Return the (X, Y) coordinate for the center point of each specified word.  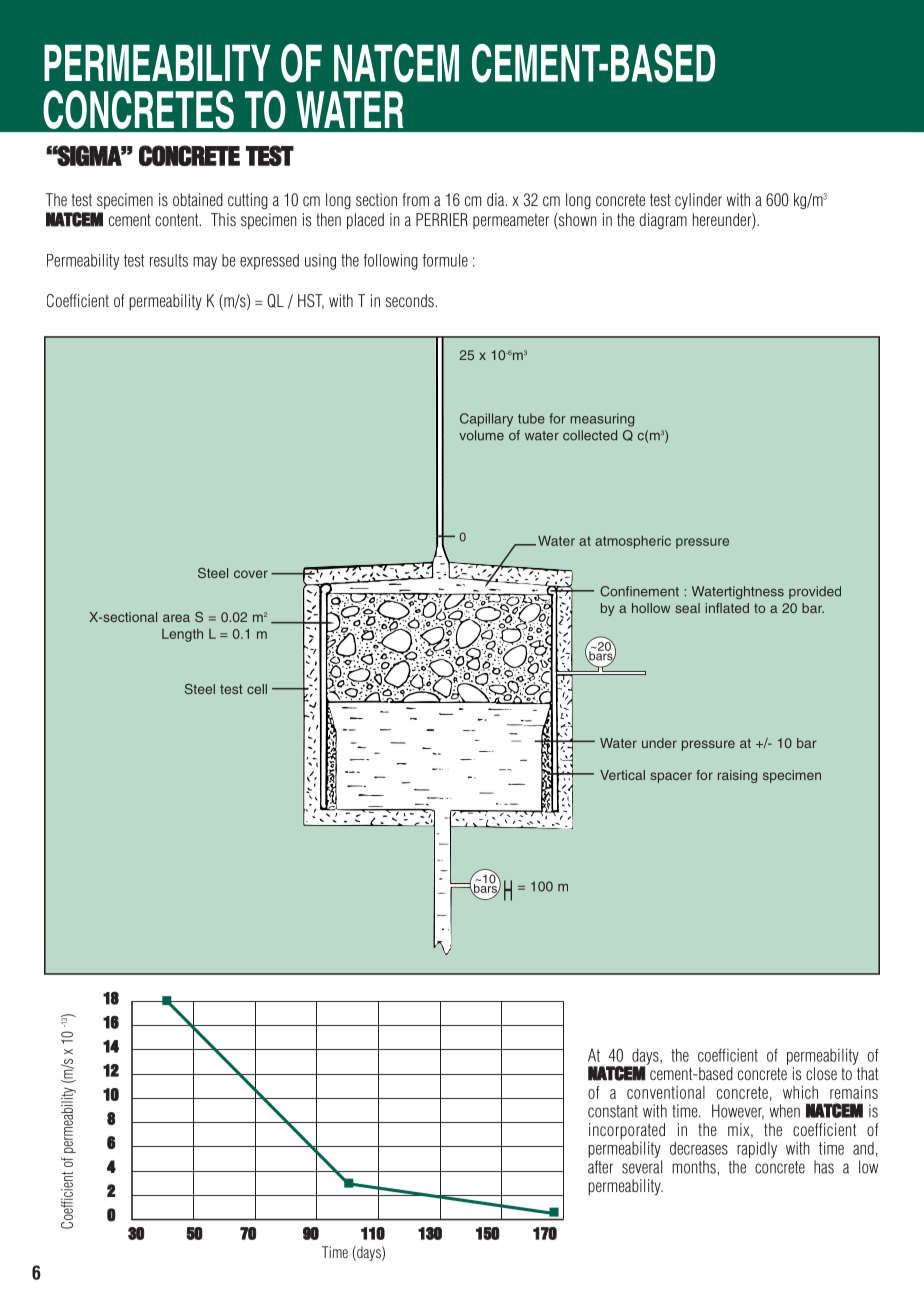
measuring (602, 420)
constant (613, 1111)
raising (737, 776)
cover (251, 574)
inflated (727, 608)
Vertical (622, 775)
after (600, 1167)
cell (257, 689)
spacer (671, 777)
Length (182, 635)
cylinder (698, 201)
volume (481, 435)
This (223, 219)
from (416, 199)
